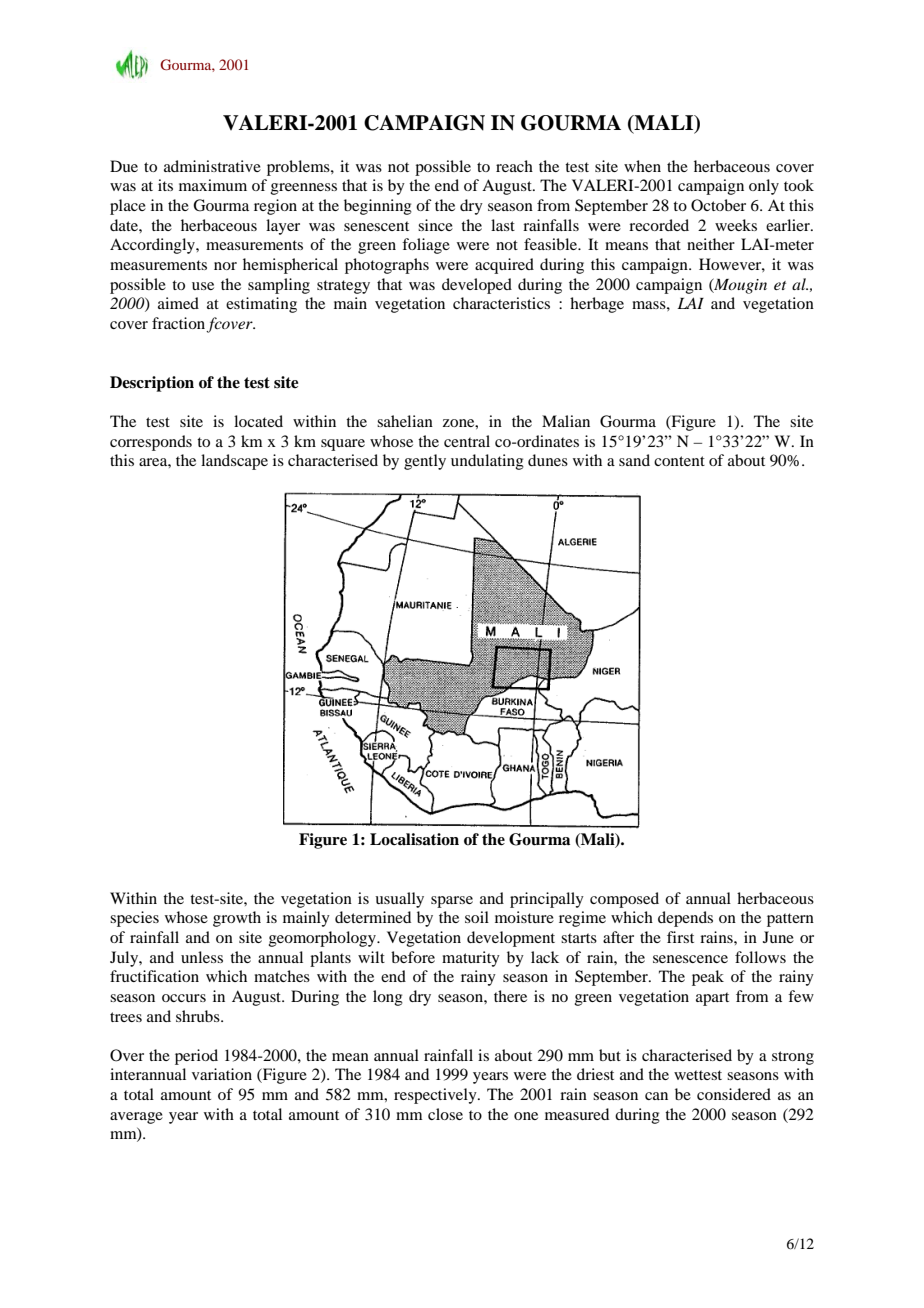 The width and height of the screenshot is (924, 1308). I want to click on landscape, so click(234, 462).
